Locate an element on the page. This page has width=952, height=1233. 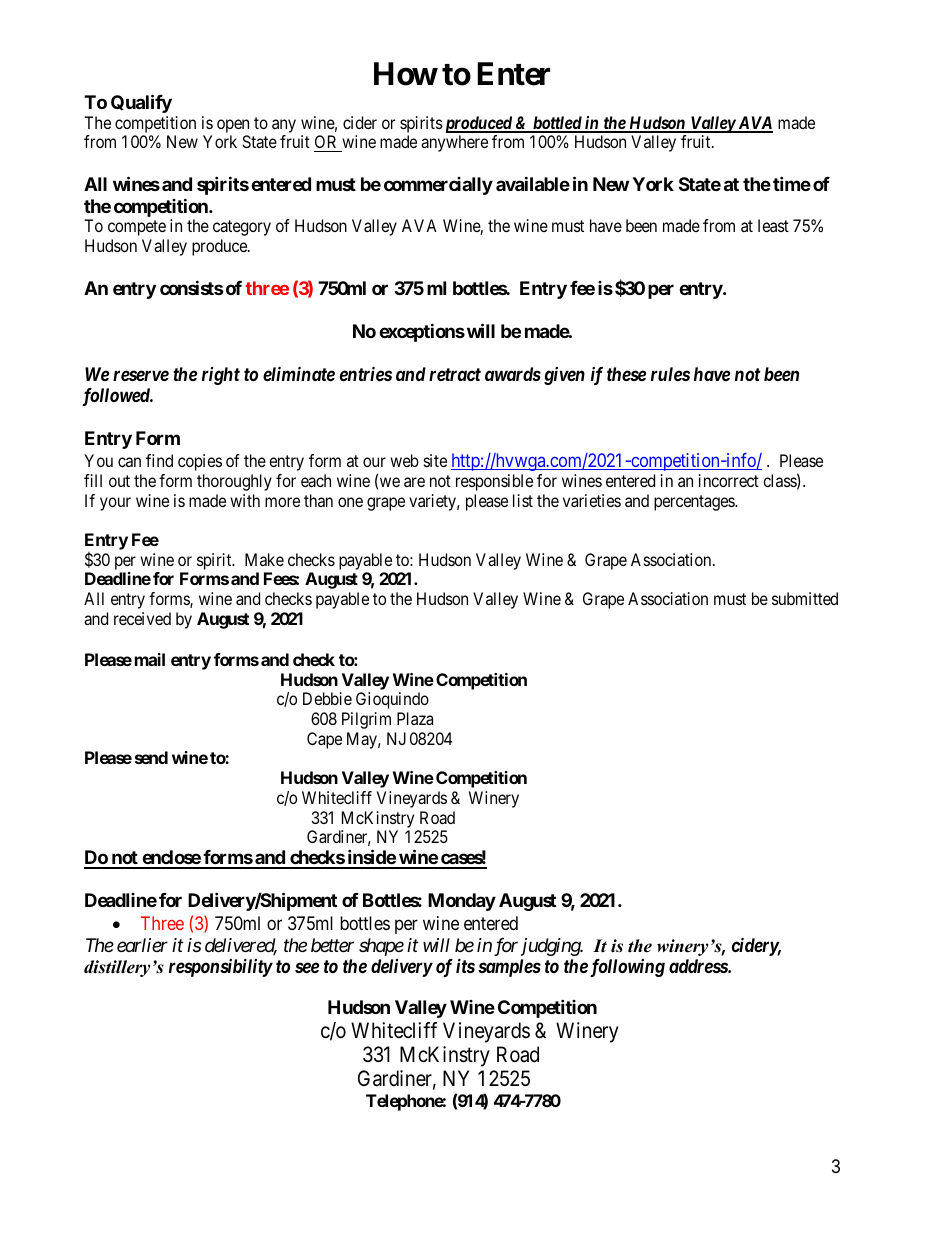
retract is located at coordinates (455, 374).
